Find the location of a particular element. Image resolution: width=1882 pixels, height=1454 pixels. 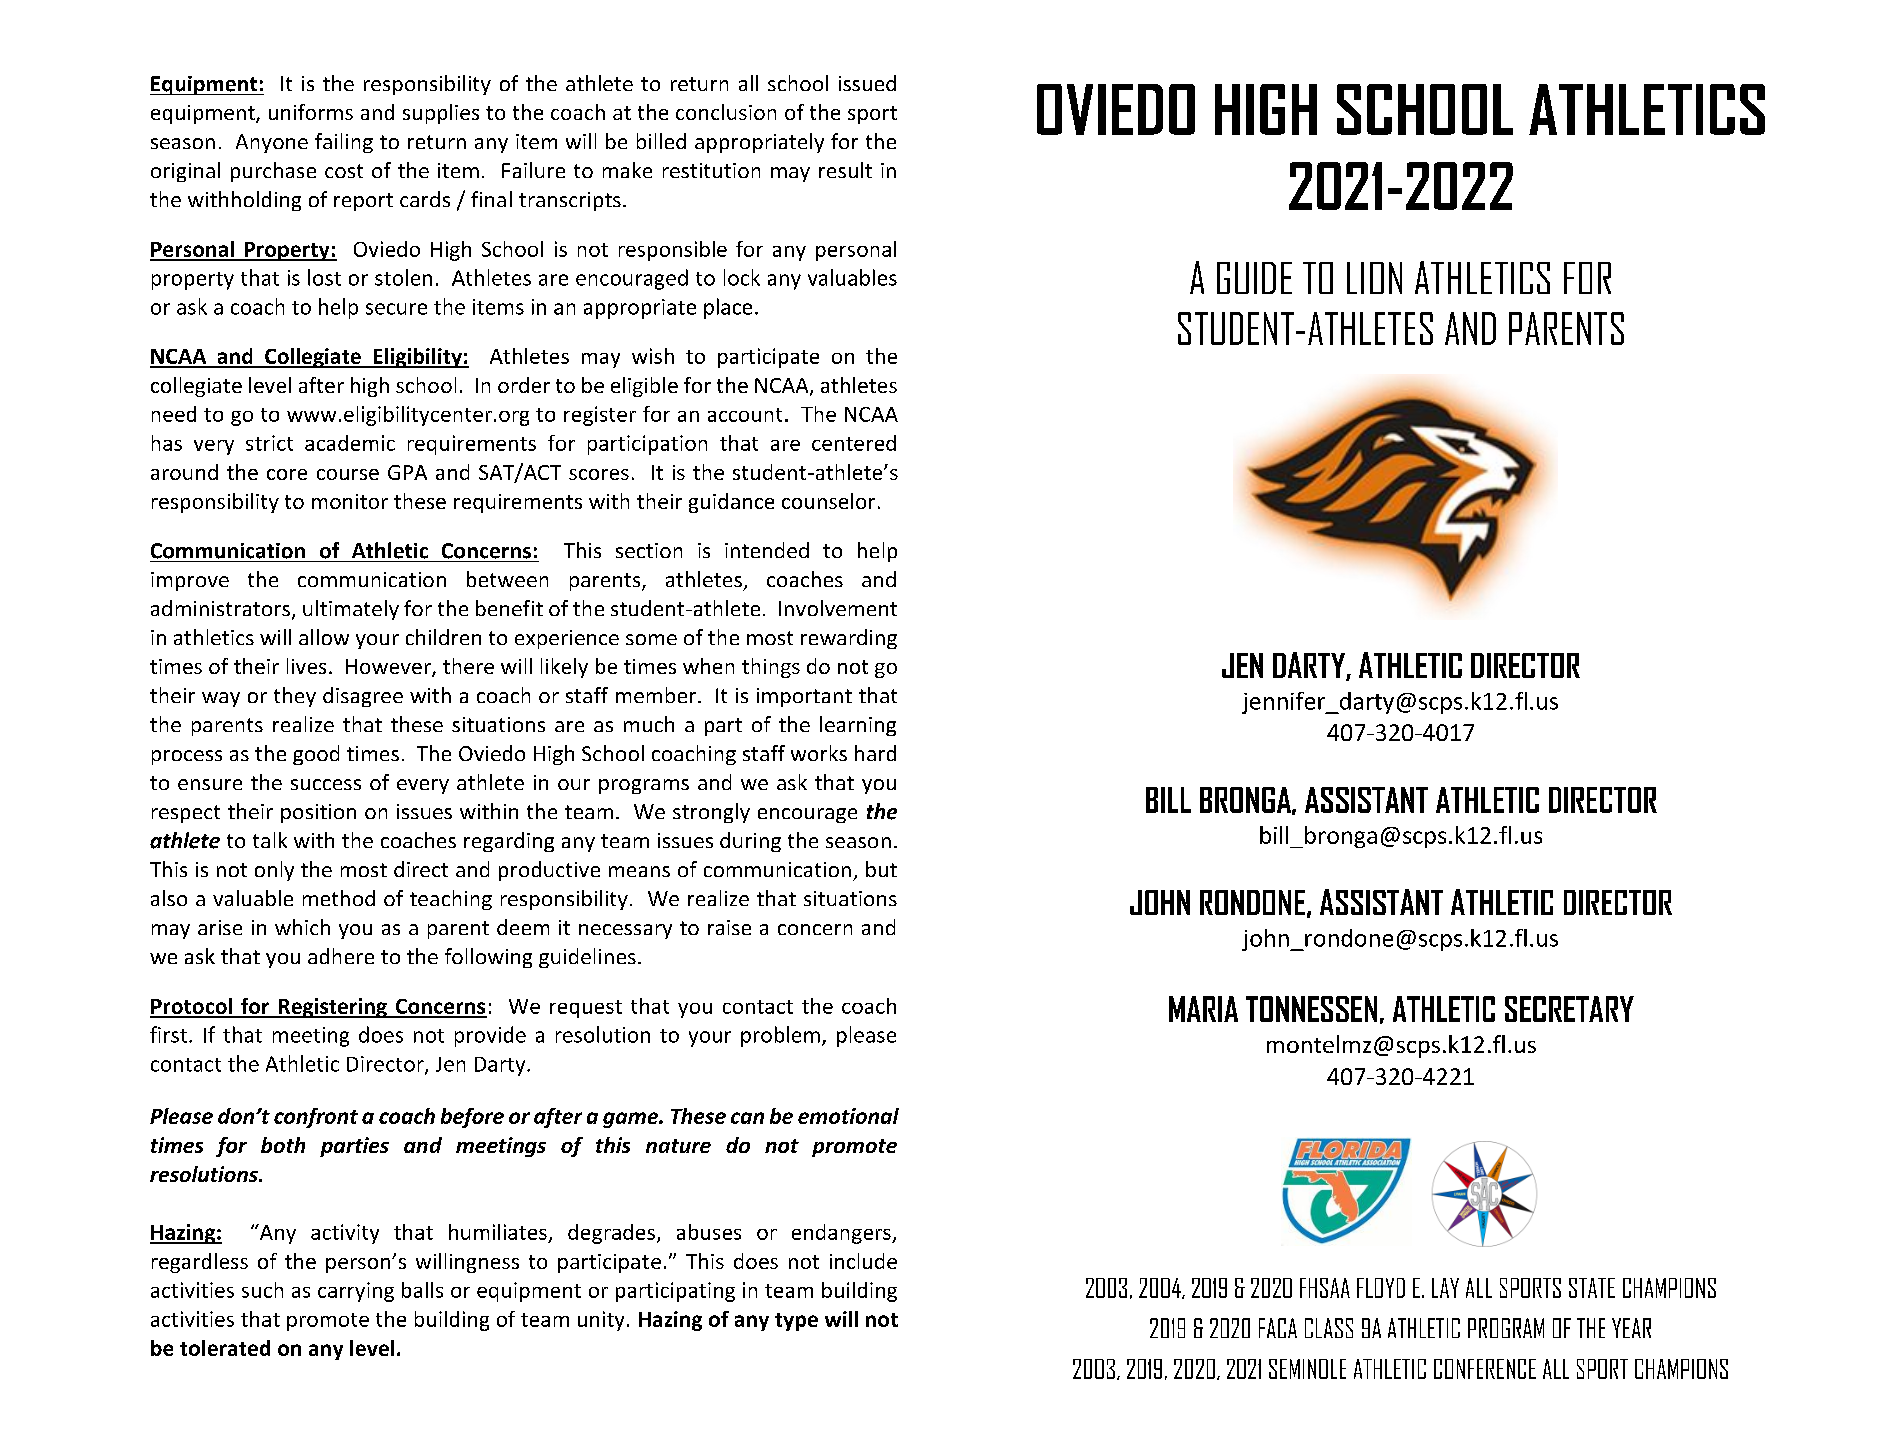

carrying is located at coordinates (356, 1292).
